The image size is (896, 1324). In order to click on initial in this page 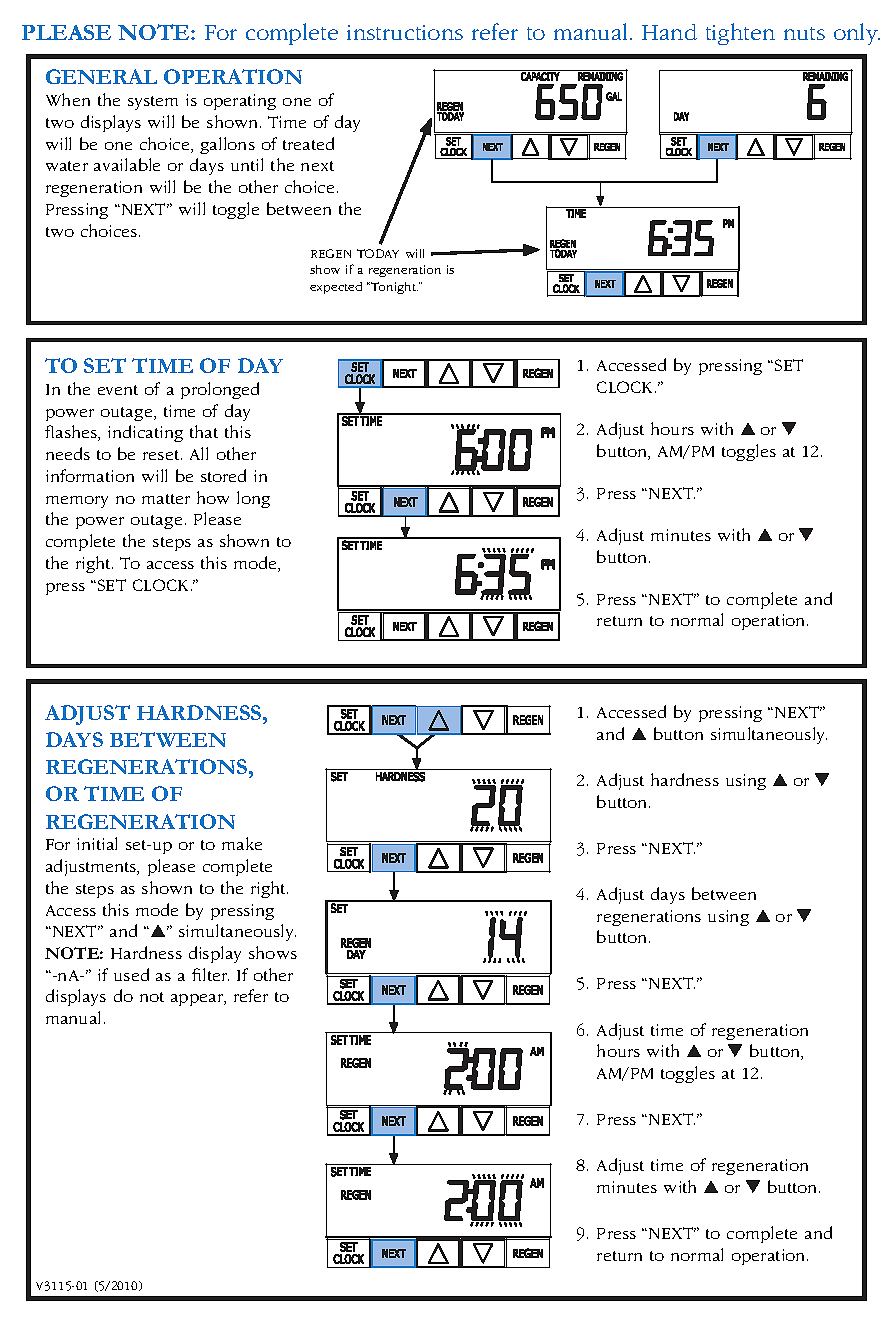, I will do `click(97, 843)`.
